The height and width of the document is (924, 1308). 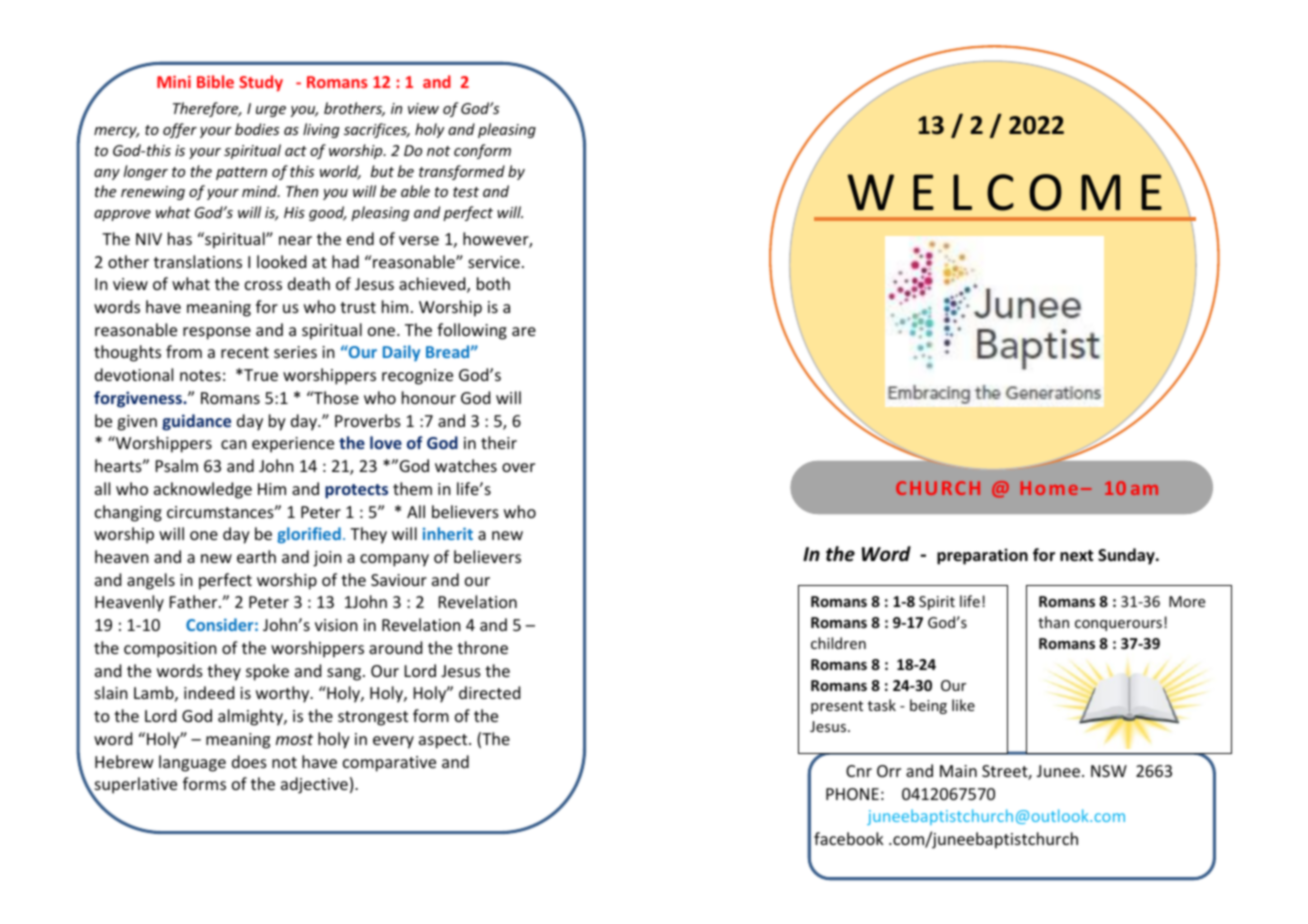 I want to click on sacrifices, so click(x=376, y=130).
